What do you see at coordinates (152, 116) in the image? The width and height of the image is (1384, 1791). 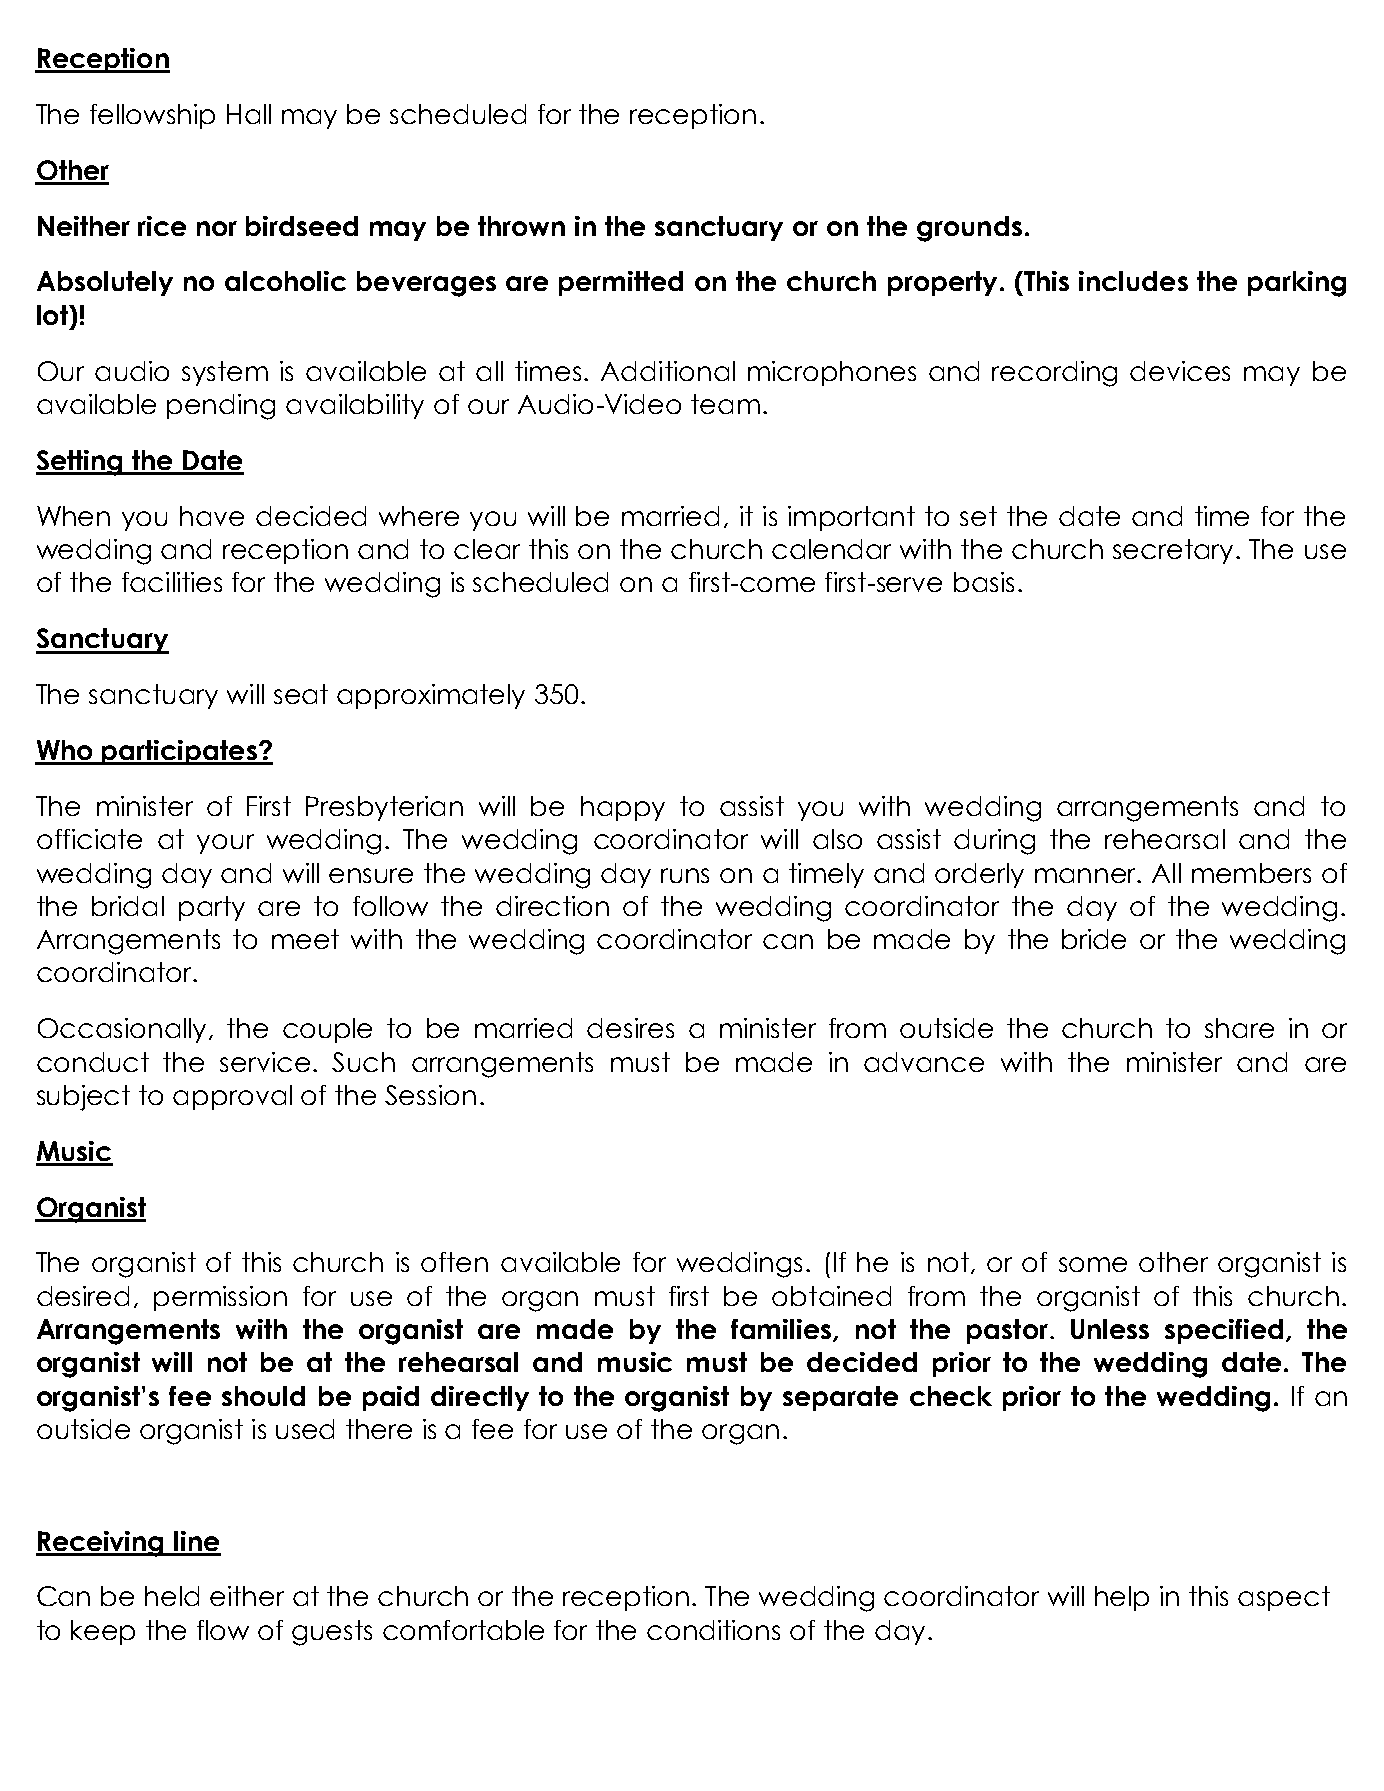 I see `fellowship` at bounding box center [152, 116].
